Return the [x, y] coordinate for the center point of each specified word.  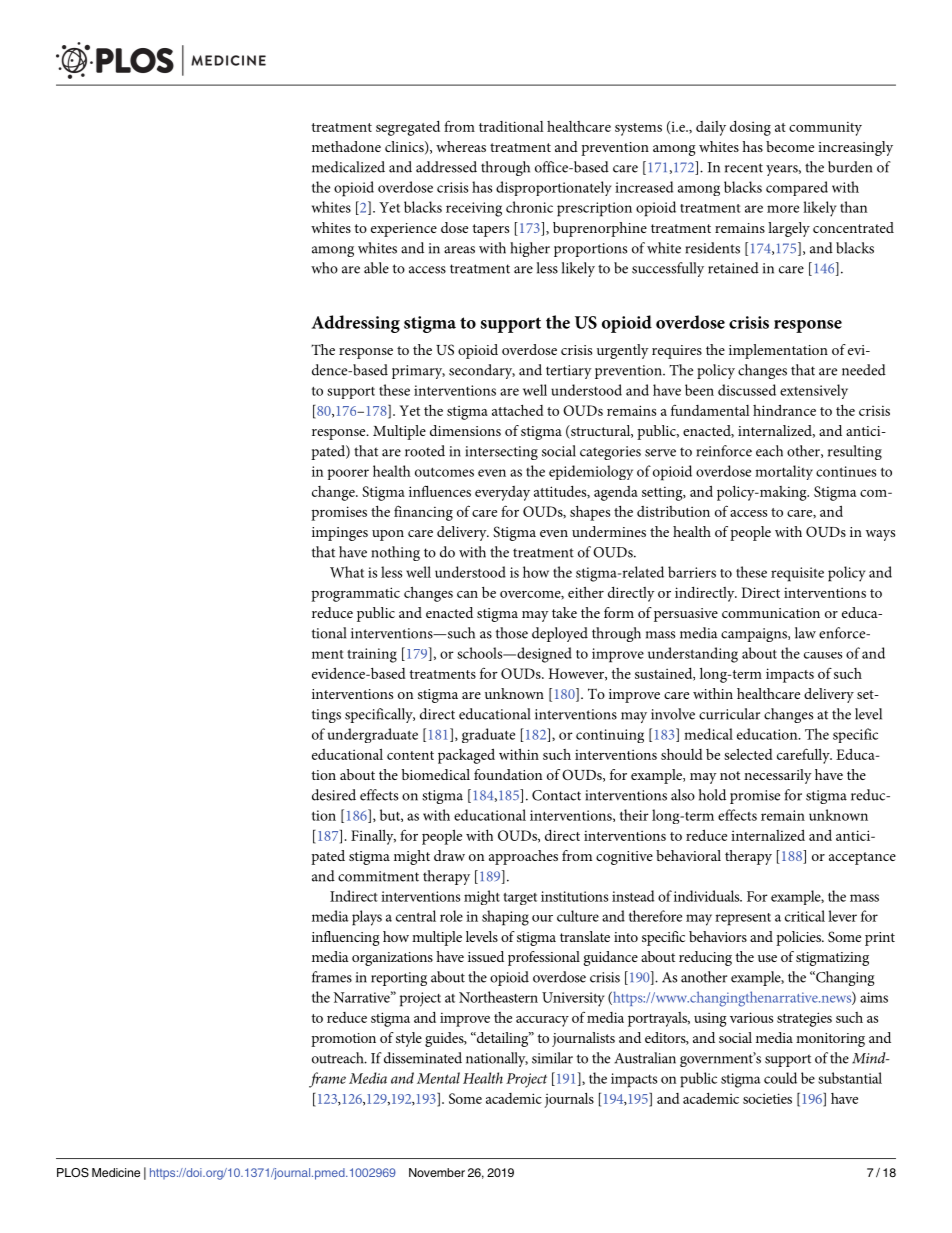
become [790, 146]
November [437, 1172]
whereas [461, 146]
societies [767, 1098]
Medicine [116, 1172]
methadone [346, 146]
